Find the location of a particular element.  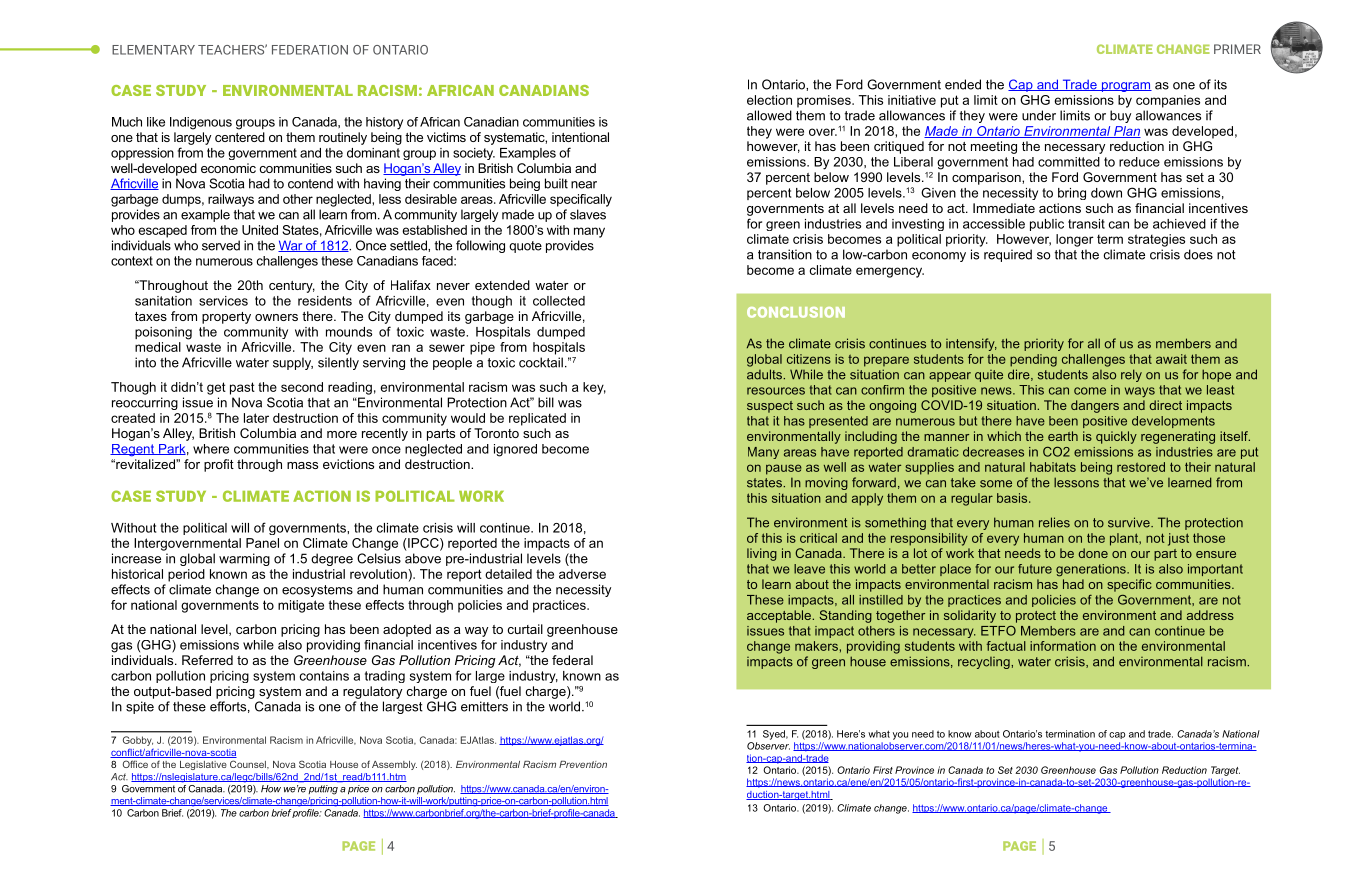

allowed is located at coordinates (769, 115).
